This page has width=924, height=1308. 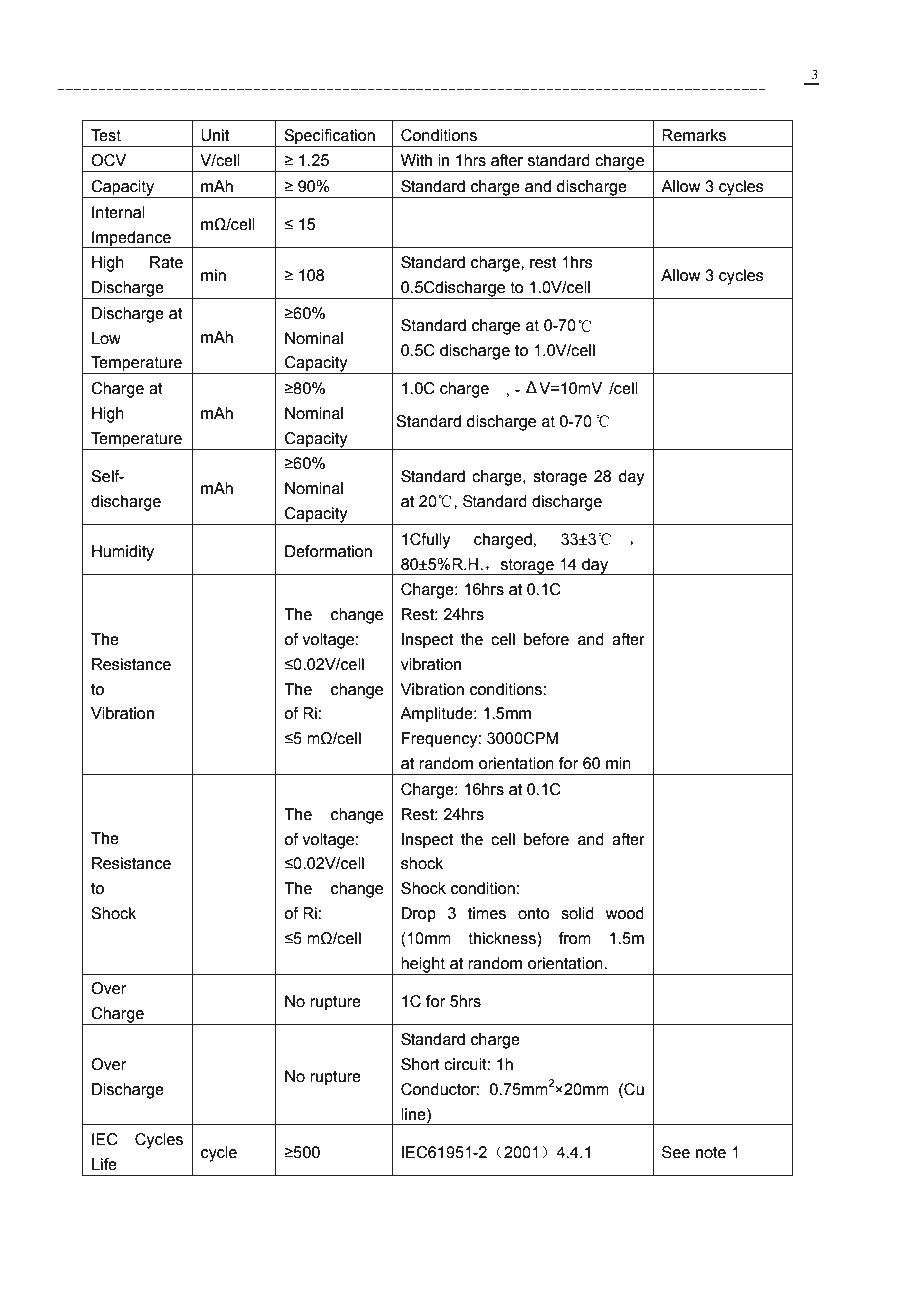 I want to click on Drop, so click(x=418, y=915).
